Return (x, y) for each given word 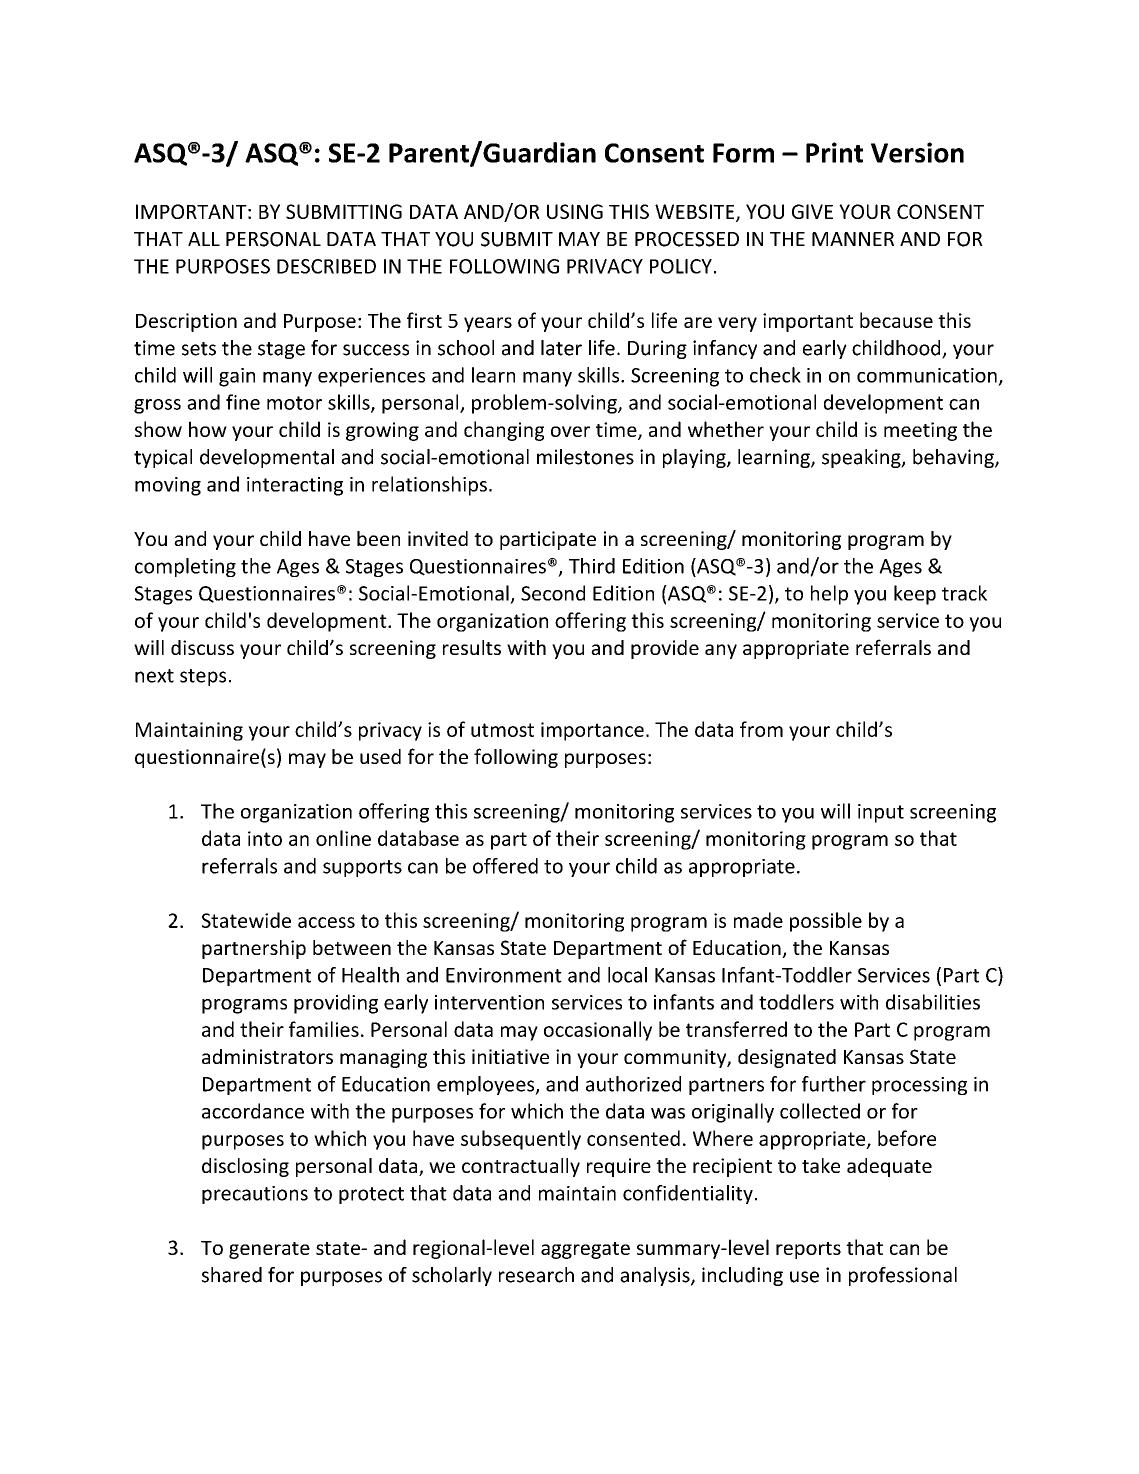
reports (808, 1250)
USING (575, 211)
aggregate (585, 1250)
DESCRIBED (326, 266)
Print (834, 152)
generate (269, 1250)
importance (592, 731)
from (761, 729)
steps (203, 677)
